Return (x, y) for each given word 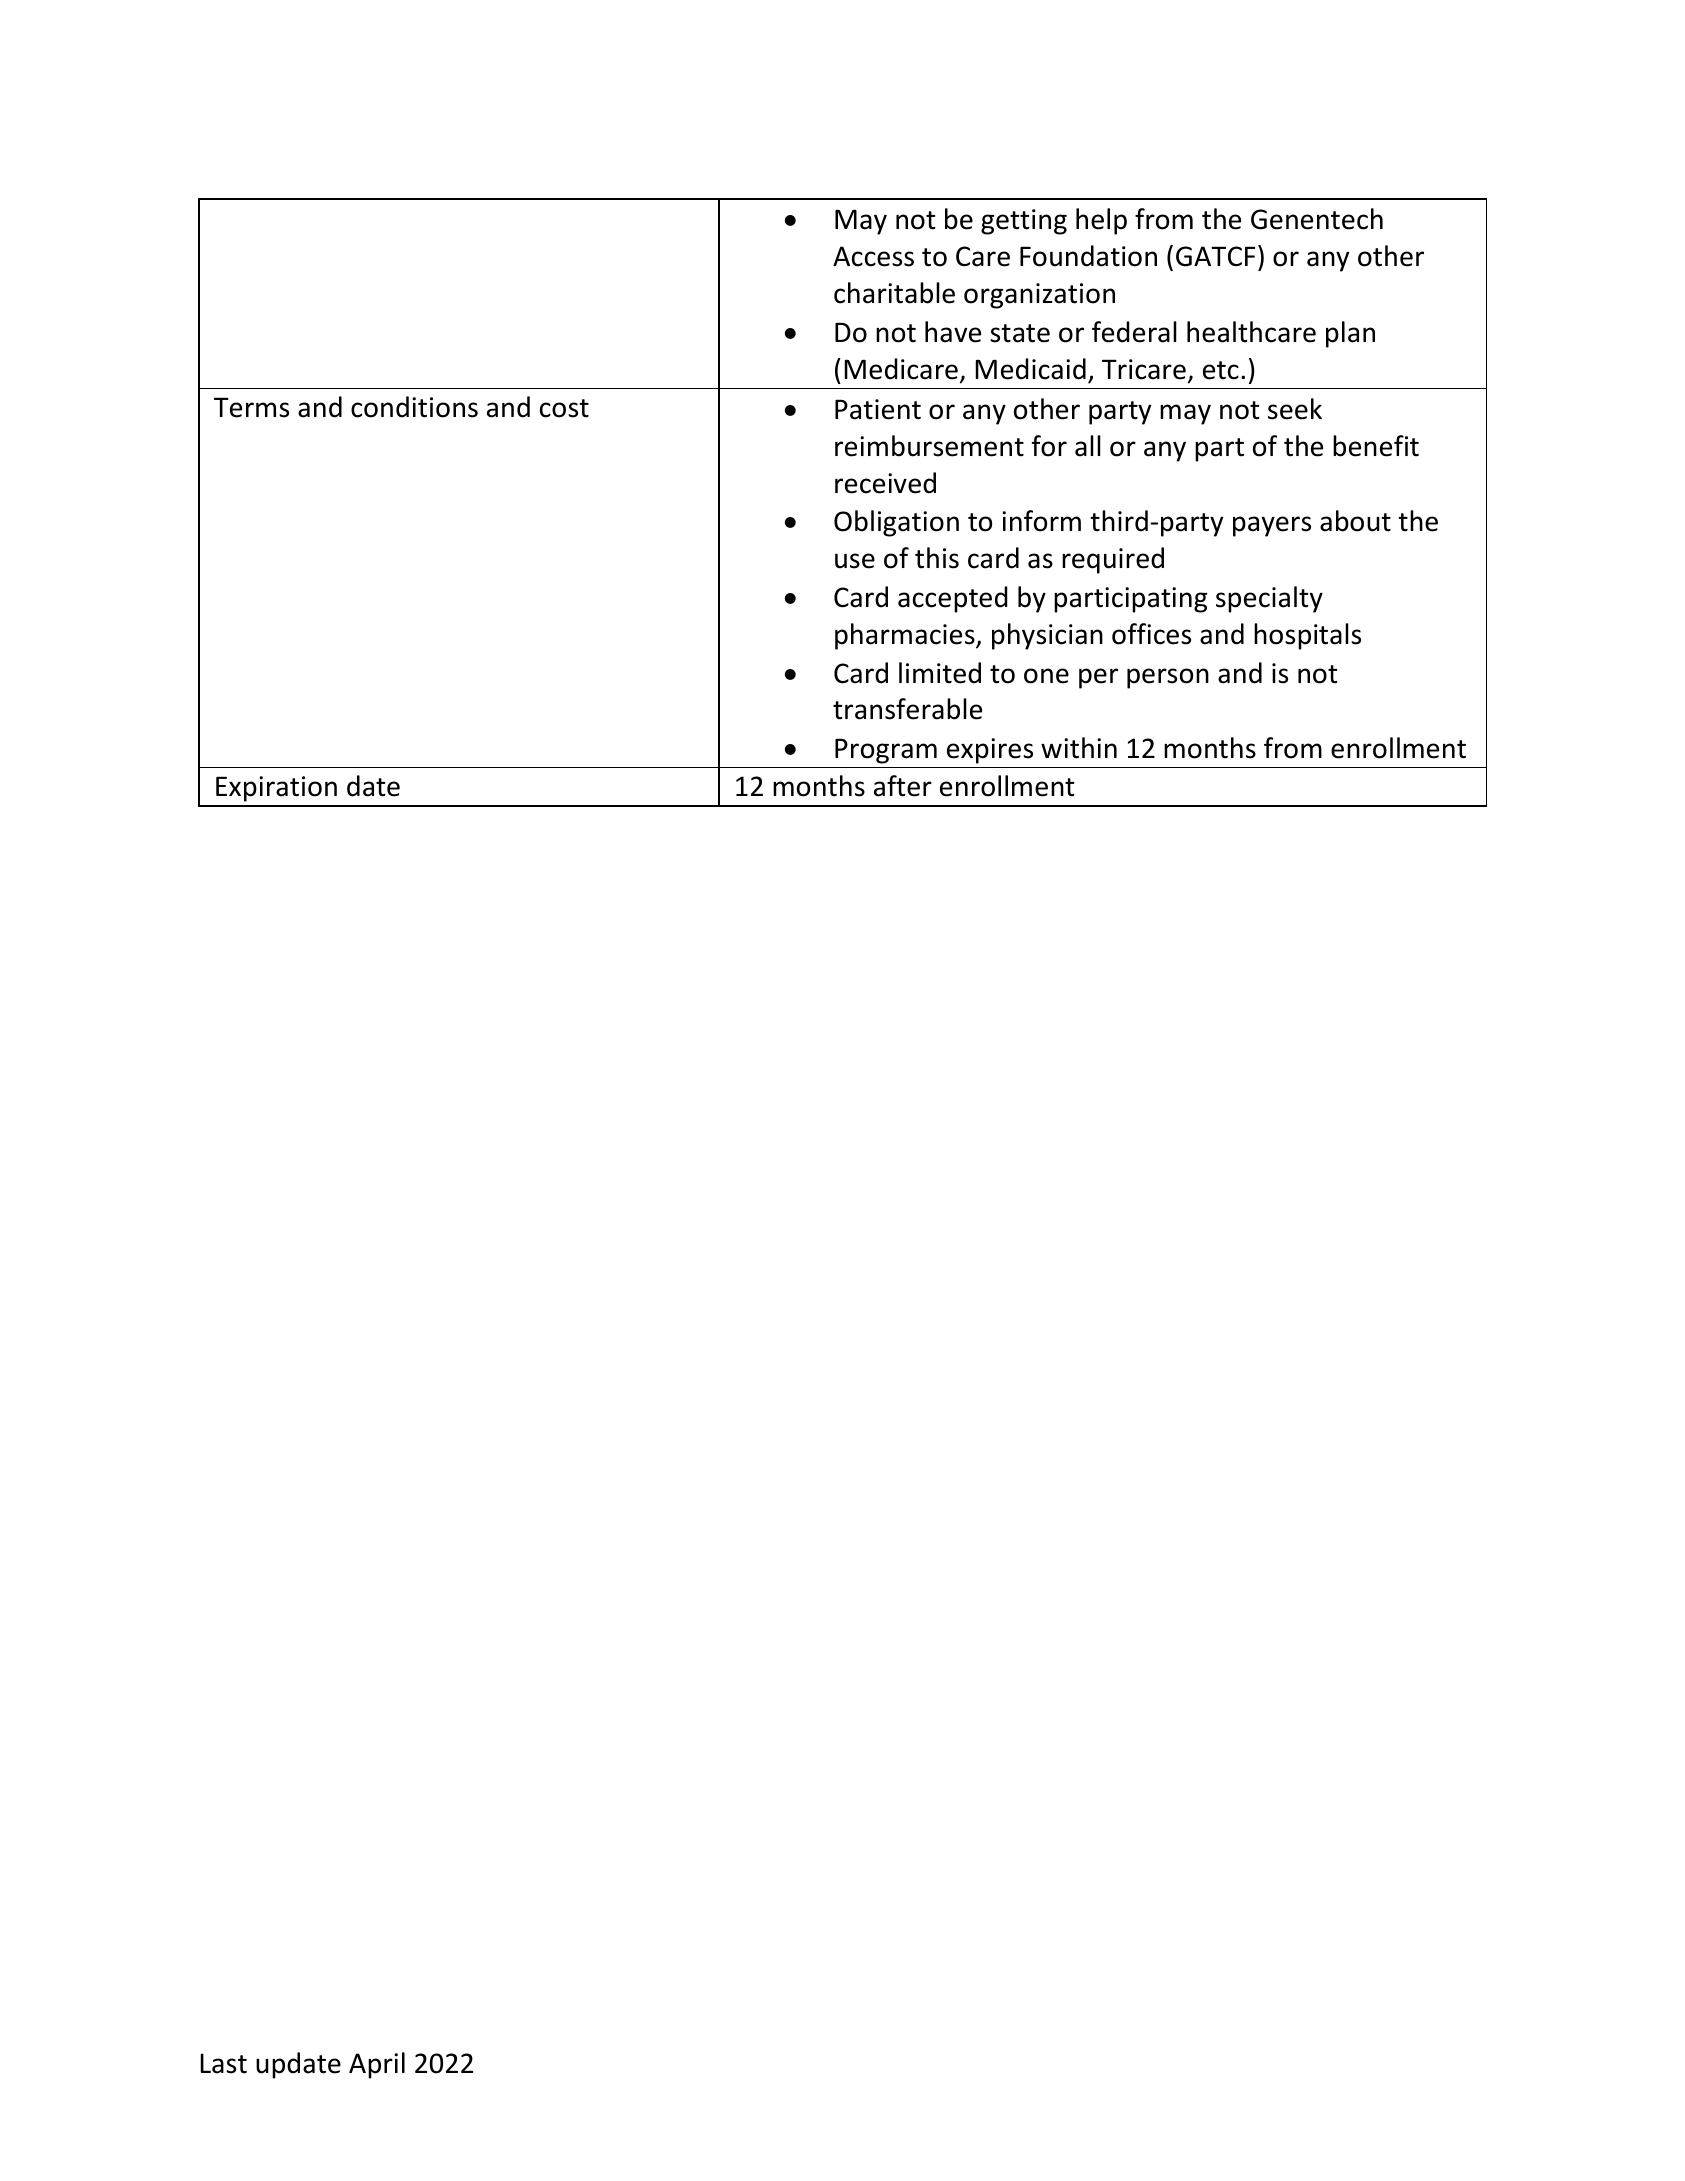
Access (873, 256)
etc (1221, 370)
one (1046, 676)
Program (886, 751)
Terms (251, 407)
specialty (1269, 599)
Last (223, 2063)
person (1168, 678)
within (1079, 748)
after (903, 786)
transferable (907, 709)
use (855, 561)
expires (990, 751)
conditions (414, 407)
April (377, 2065)
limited (940, 673)
